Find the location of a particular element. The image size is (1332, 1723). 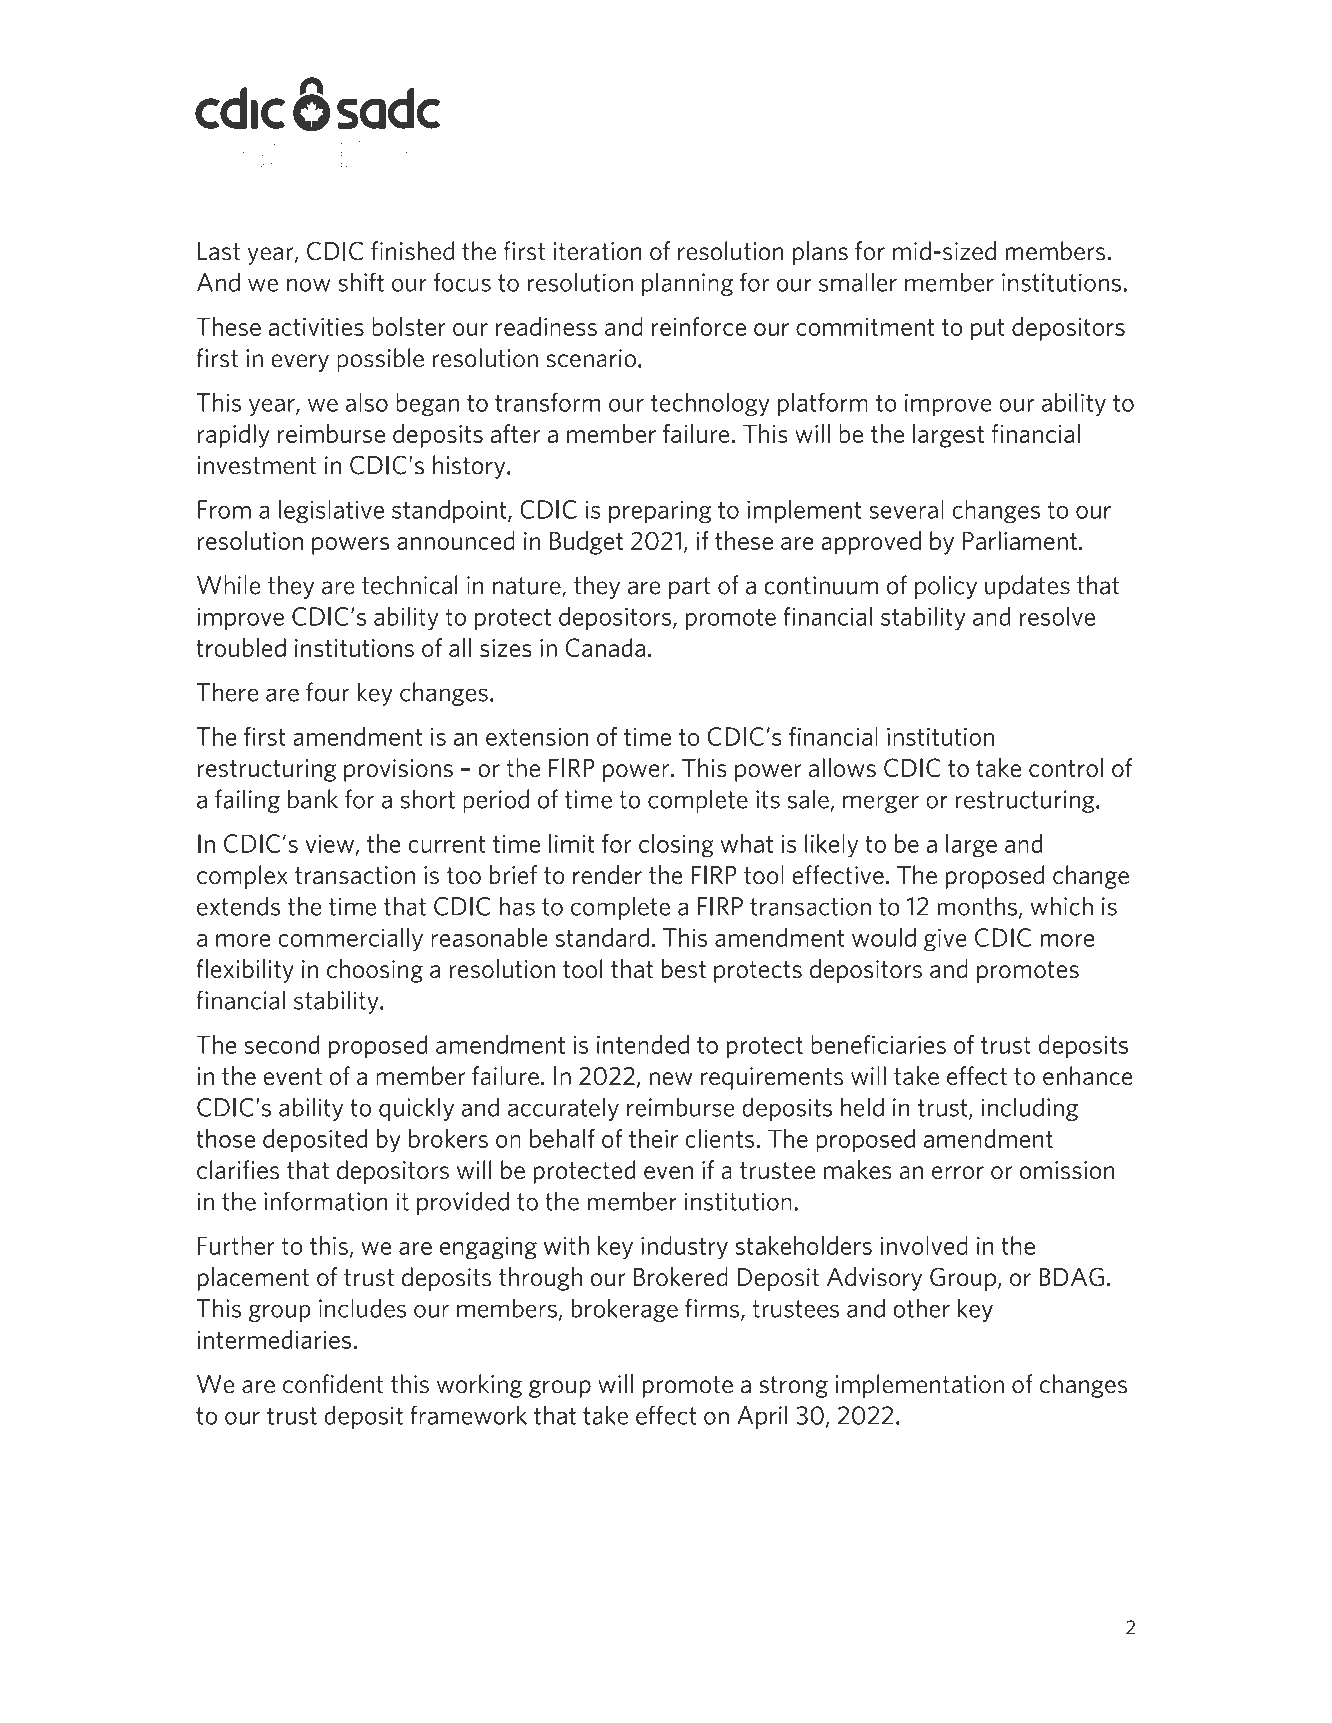

preparing is located at coordinates (660, 511).
